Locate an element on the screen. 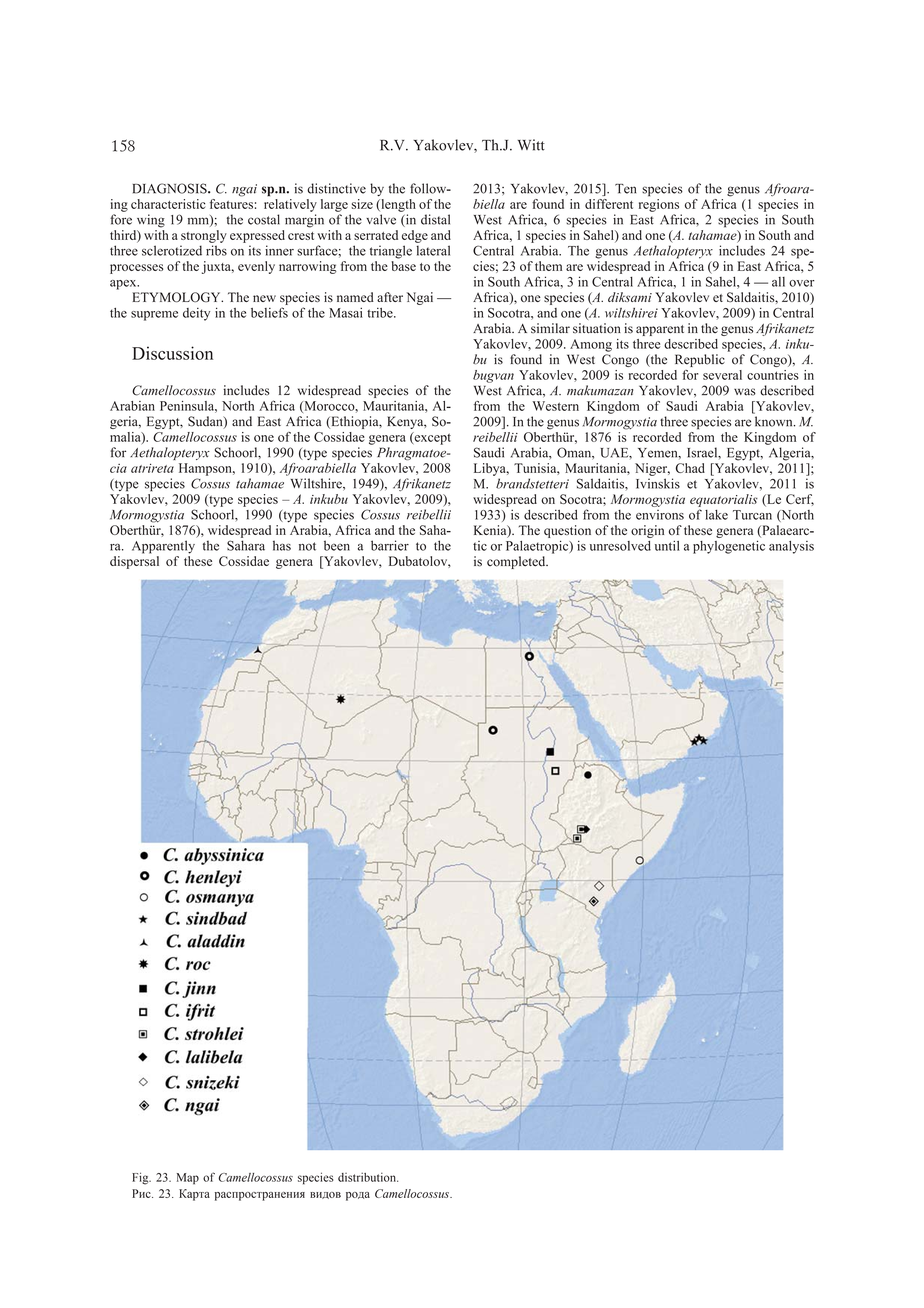  distribution is located at coordinates (368, 1177).
